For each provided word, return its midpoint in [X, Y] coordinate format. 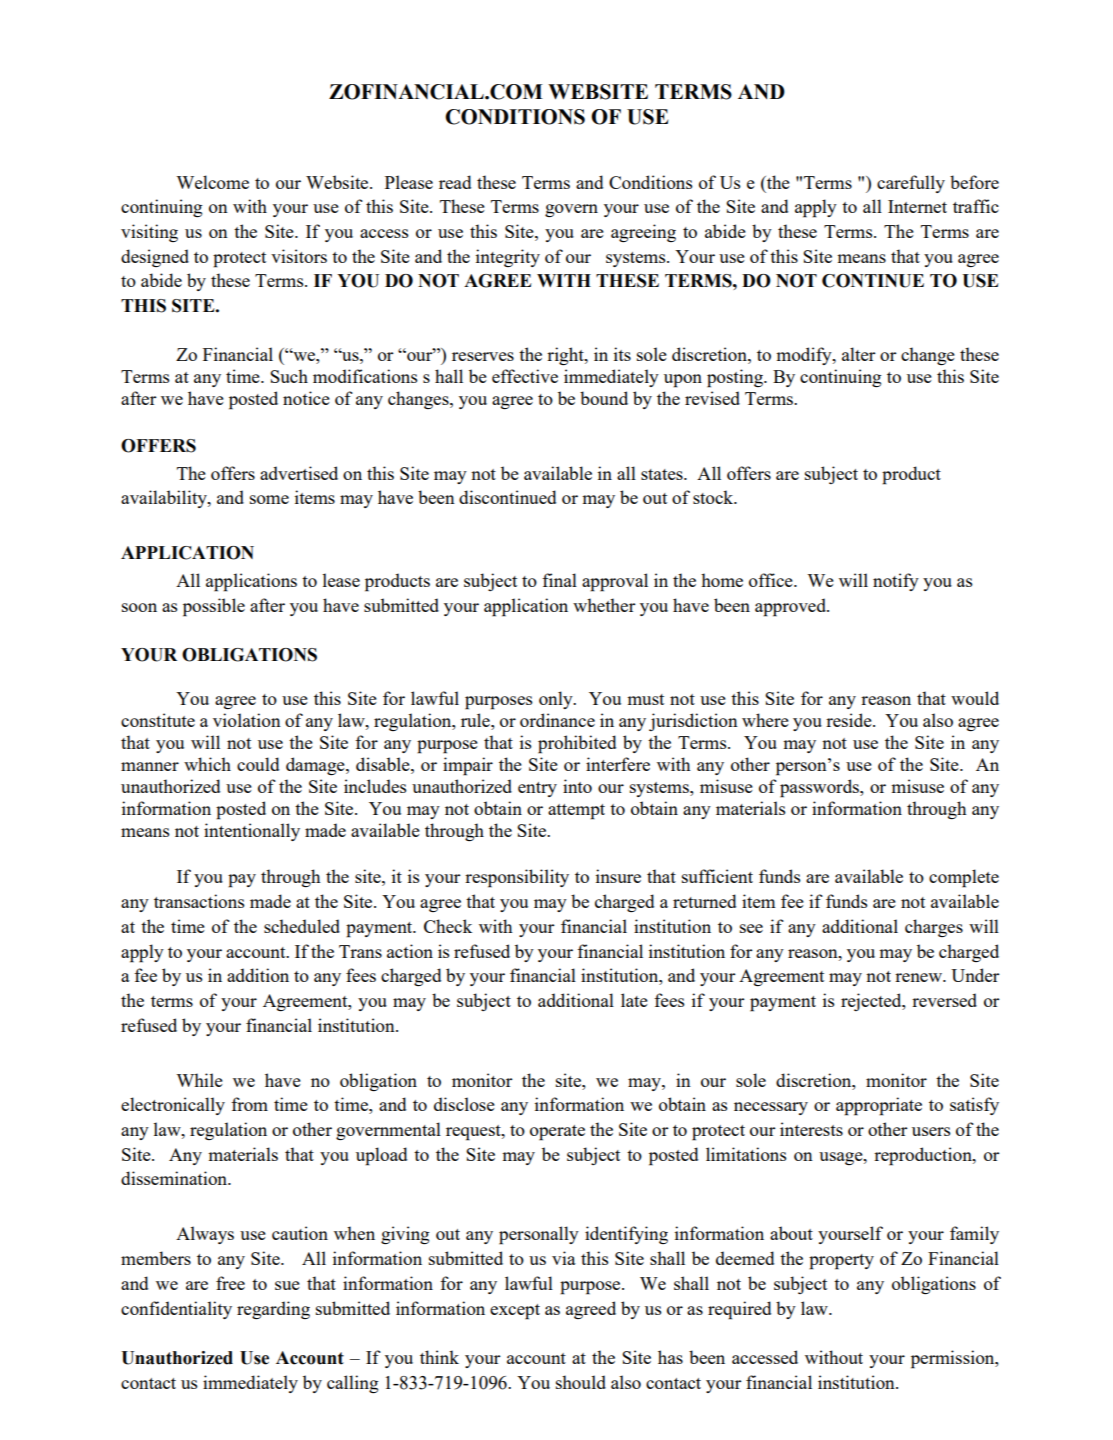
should [581, 1382]
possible [214, 607]
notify [896, 582]
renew [920, 977]
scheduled [302, 926]
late [634, 1000]
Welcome [212, 182]
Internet [917, 206]
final [559, 580]
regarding [273, 1310]
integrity [508, 258]
